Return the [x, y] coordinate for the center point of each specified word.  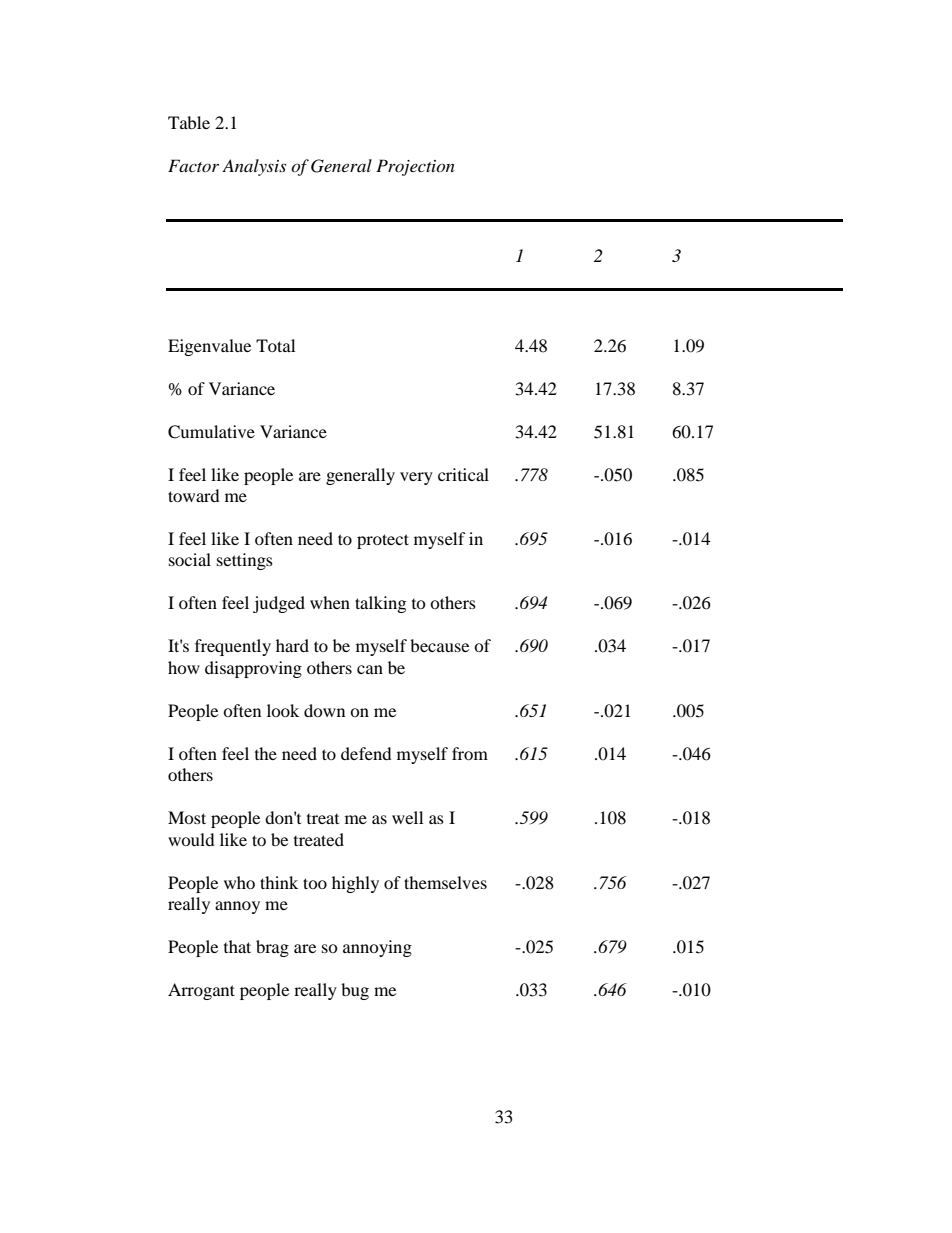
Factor [193, 165]
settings [245, 561]
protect [383, 541]
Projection [415, 167]
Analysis [254, 167]
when [330, 602]
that [237, 946]
